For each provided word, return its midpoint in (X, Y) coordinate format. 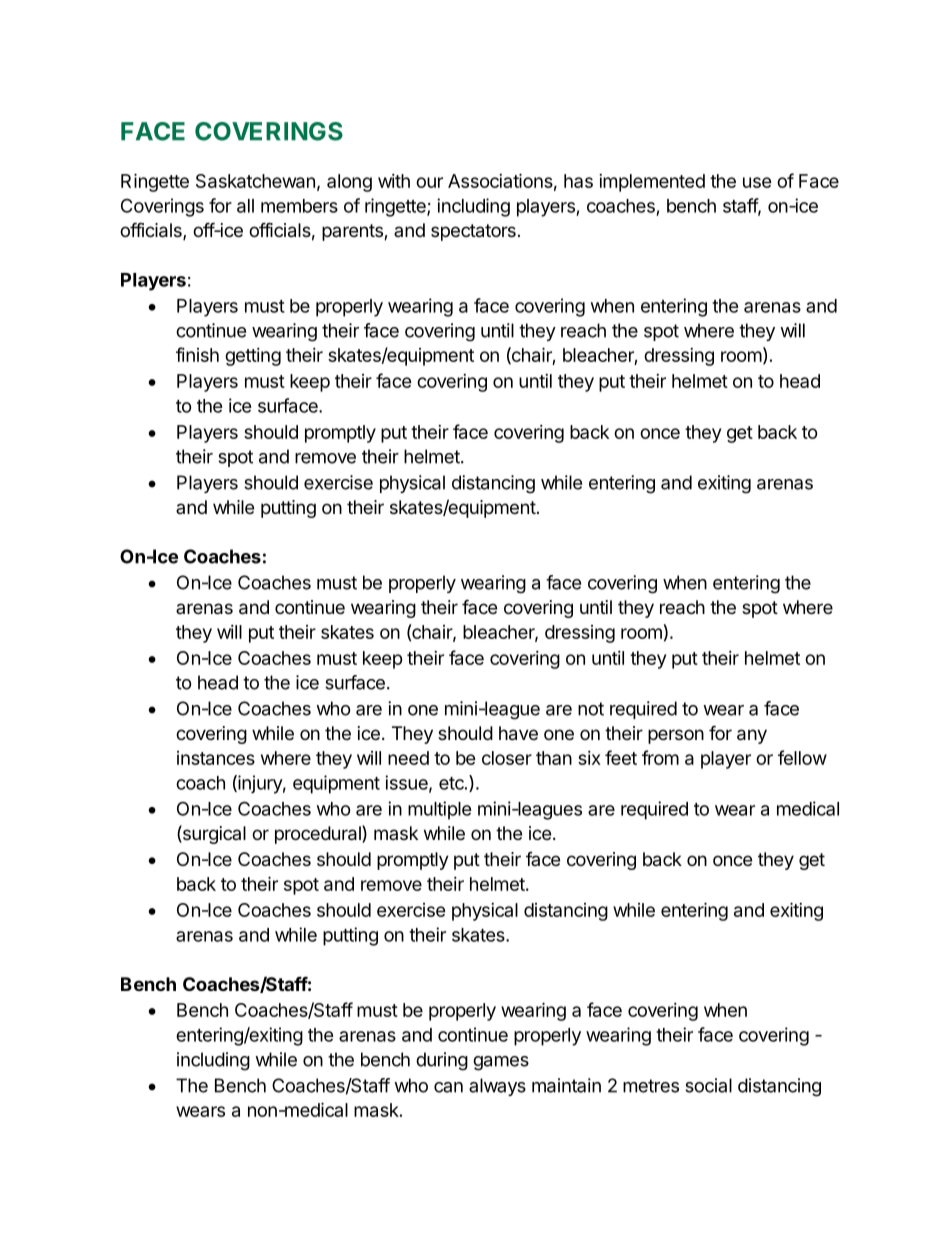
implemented (652, 183)
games (501, 1063)
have (518, 733)
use (757, 182)
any (752, 736)
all (245, 206)
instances (216, 758)
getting (253, 357)
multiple (440, 810)
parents (353, 232)
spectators (473, 232)
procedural (319, 834)
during (442, 1061)
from (660, 757)
